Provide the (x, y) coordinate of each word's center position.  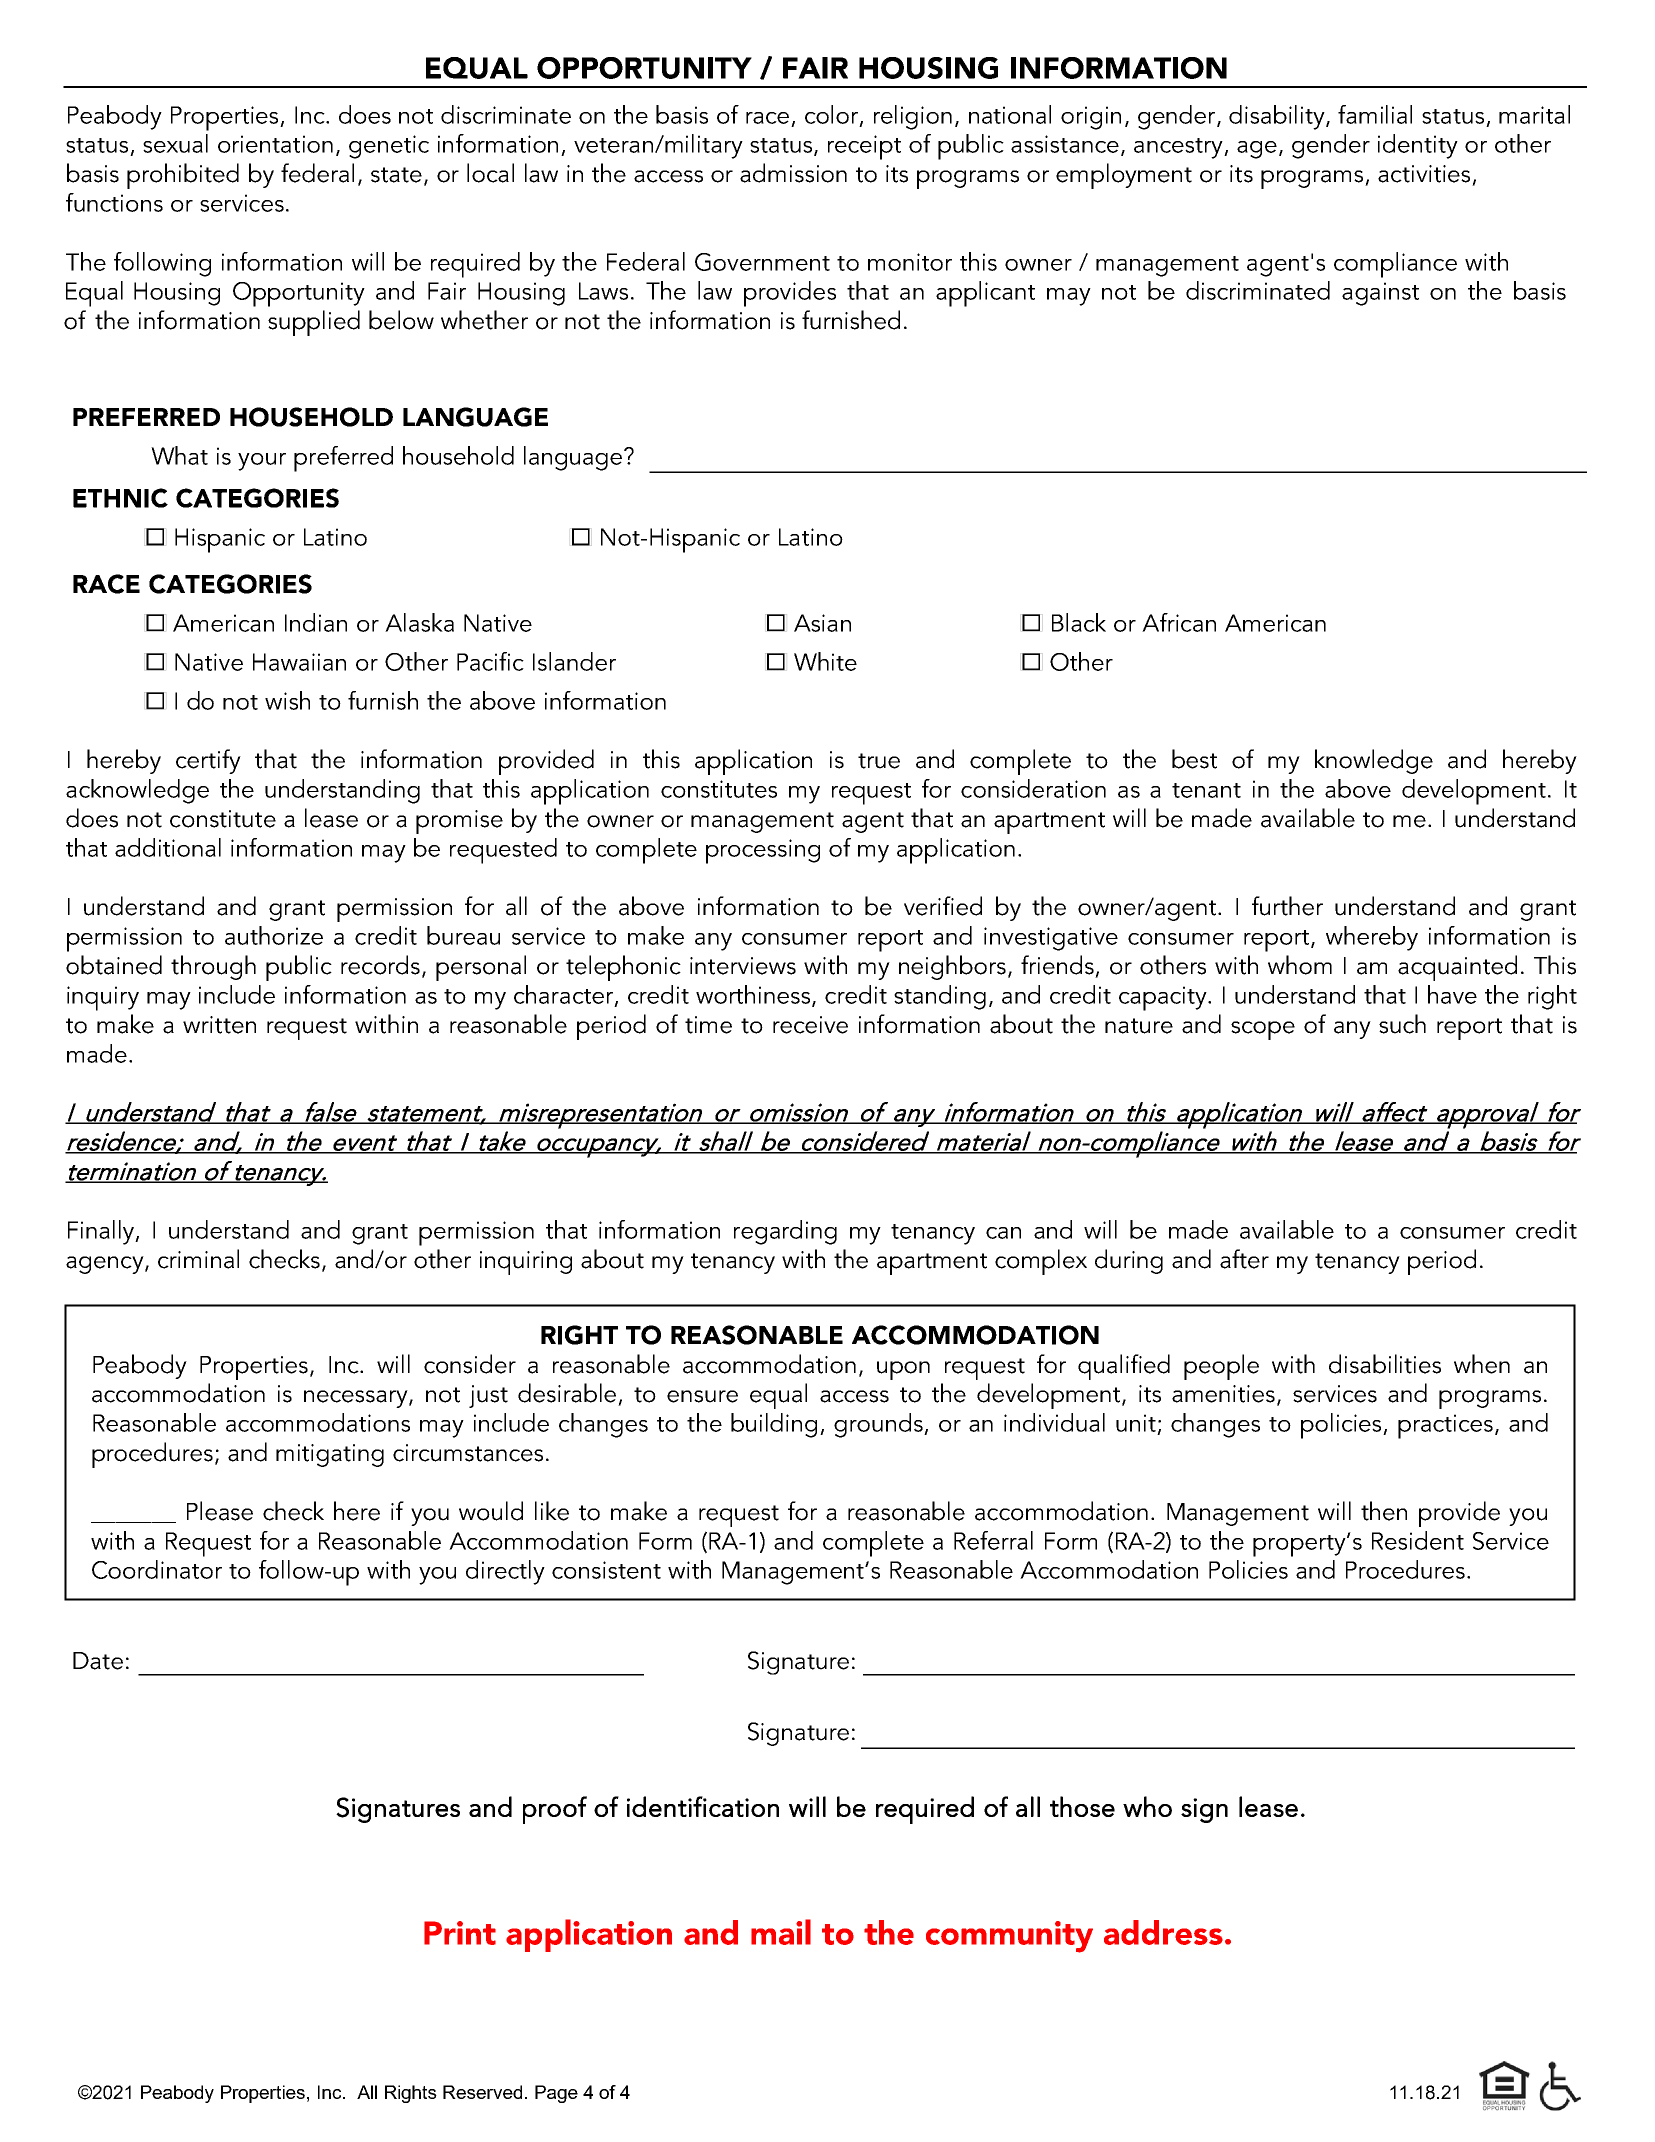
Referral (993, 1540)
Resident (1418, 1540)
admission (793, 173)
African (1179, 622)
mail (781, 1932)
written (219, 1025)
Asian (822, 623)
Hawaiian (299, 662)
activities (1424, 174)
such (1402, 1024)
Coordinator (157, 1569)
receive (810, 1025)
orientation (275, 144)
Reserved (482, 2092)
